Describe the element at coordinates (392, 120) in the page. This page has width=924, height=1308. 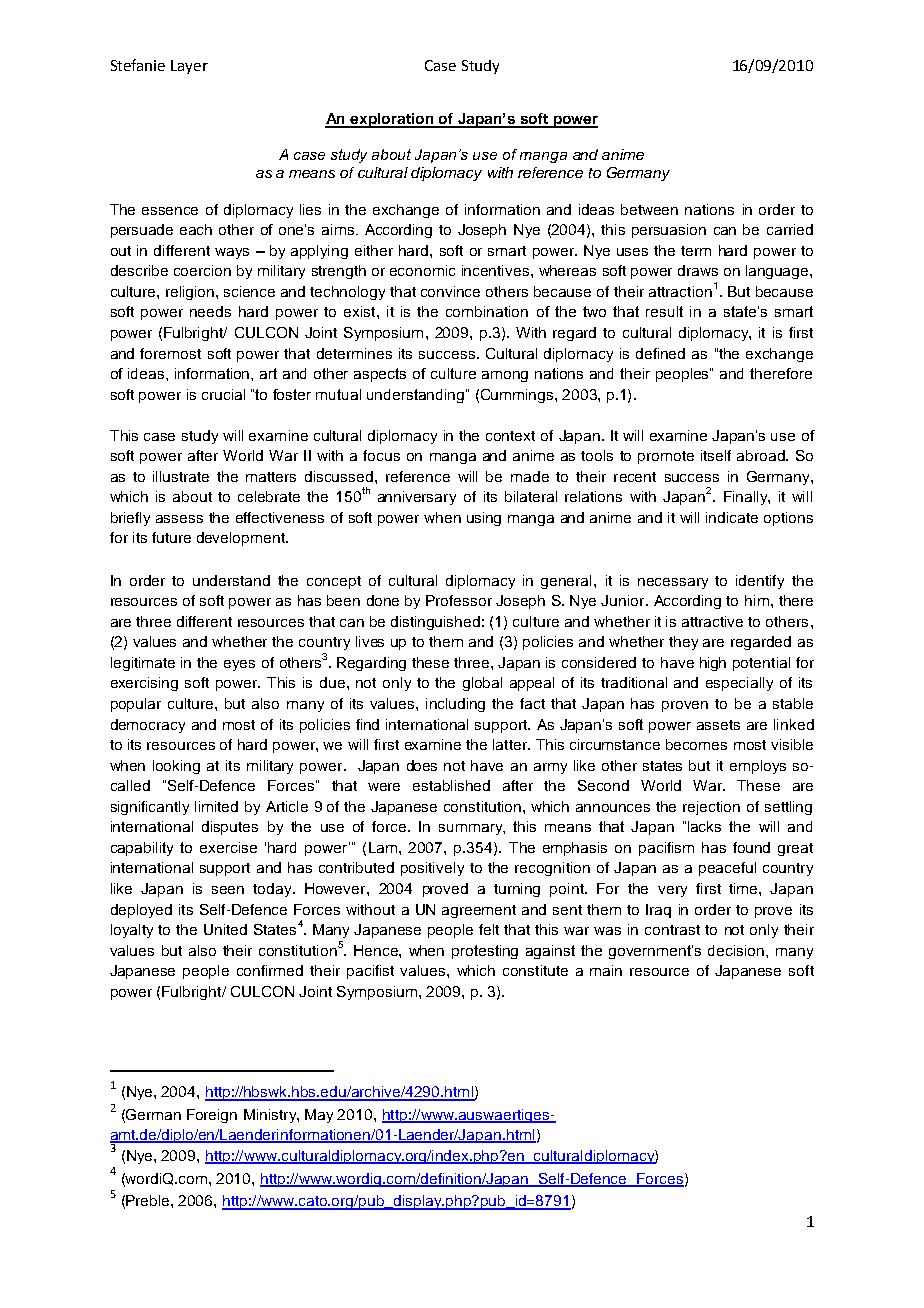
I see `exploration` at that location.
